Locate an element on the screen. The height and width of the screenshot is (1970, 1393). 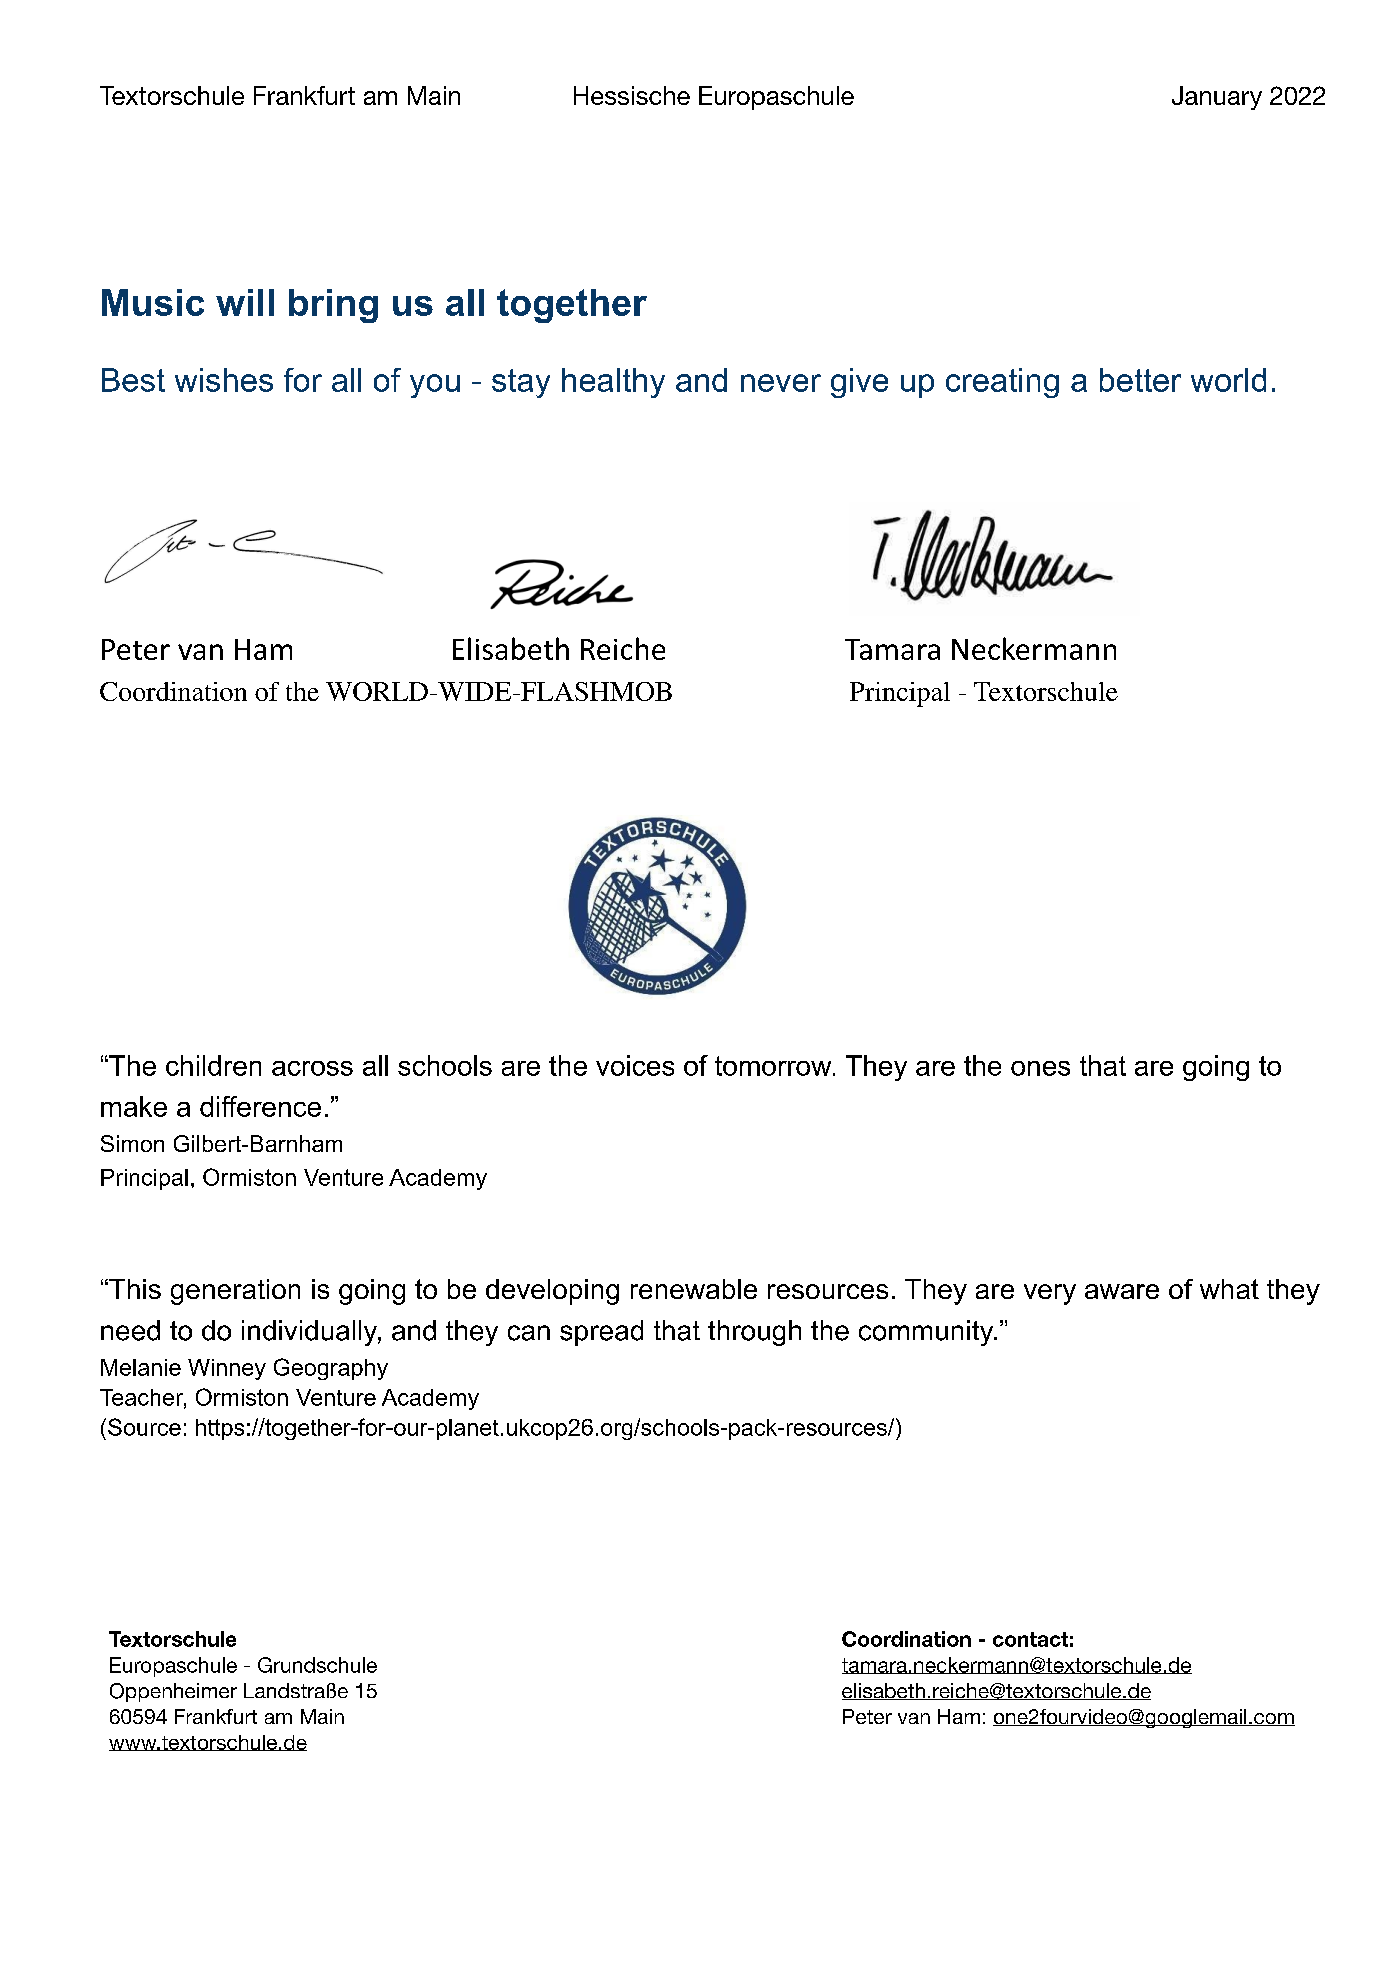
Oppenheimer is located at coordinates (173, 1692).
